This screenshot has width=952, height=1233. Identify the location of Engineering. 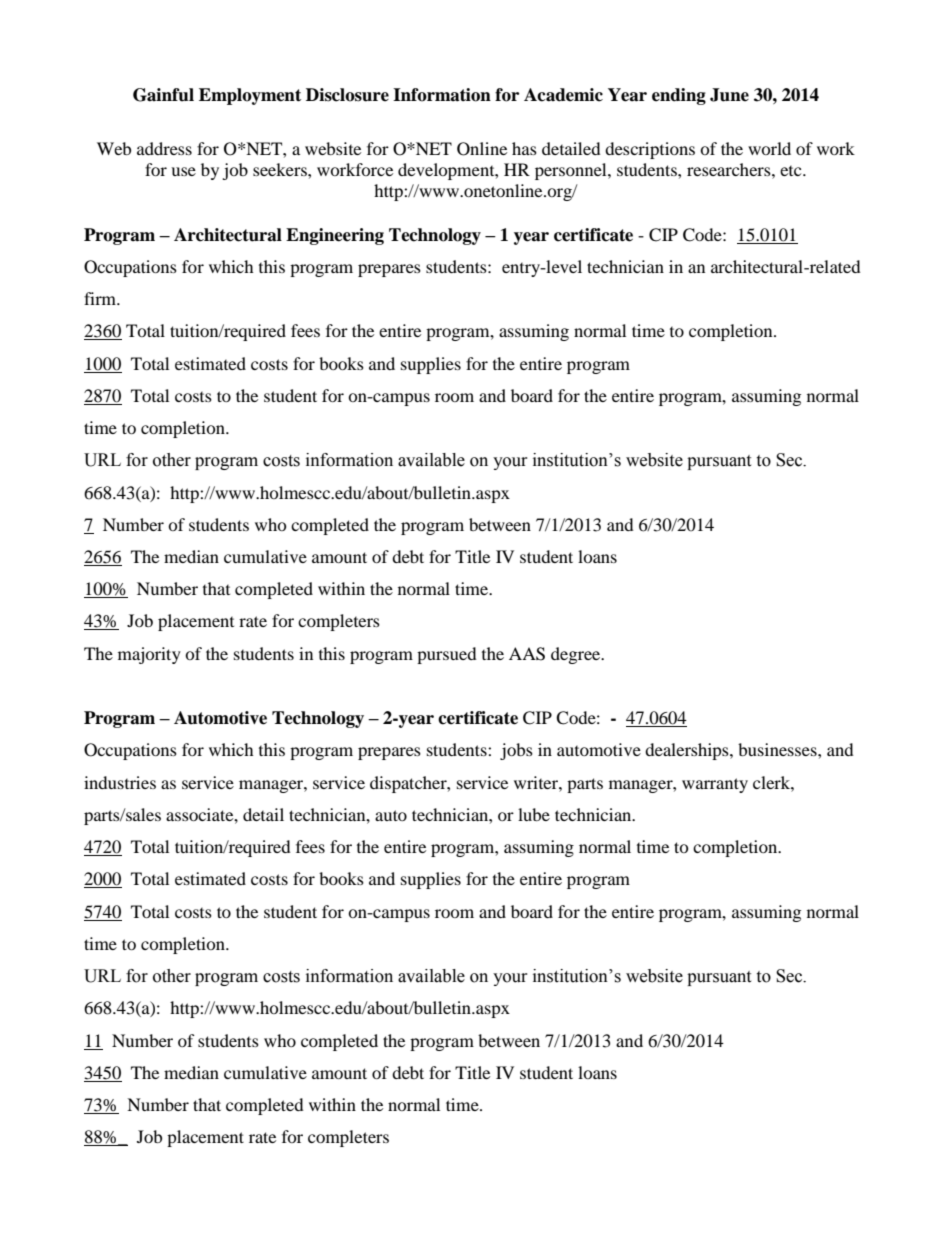
(335, 236).
